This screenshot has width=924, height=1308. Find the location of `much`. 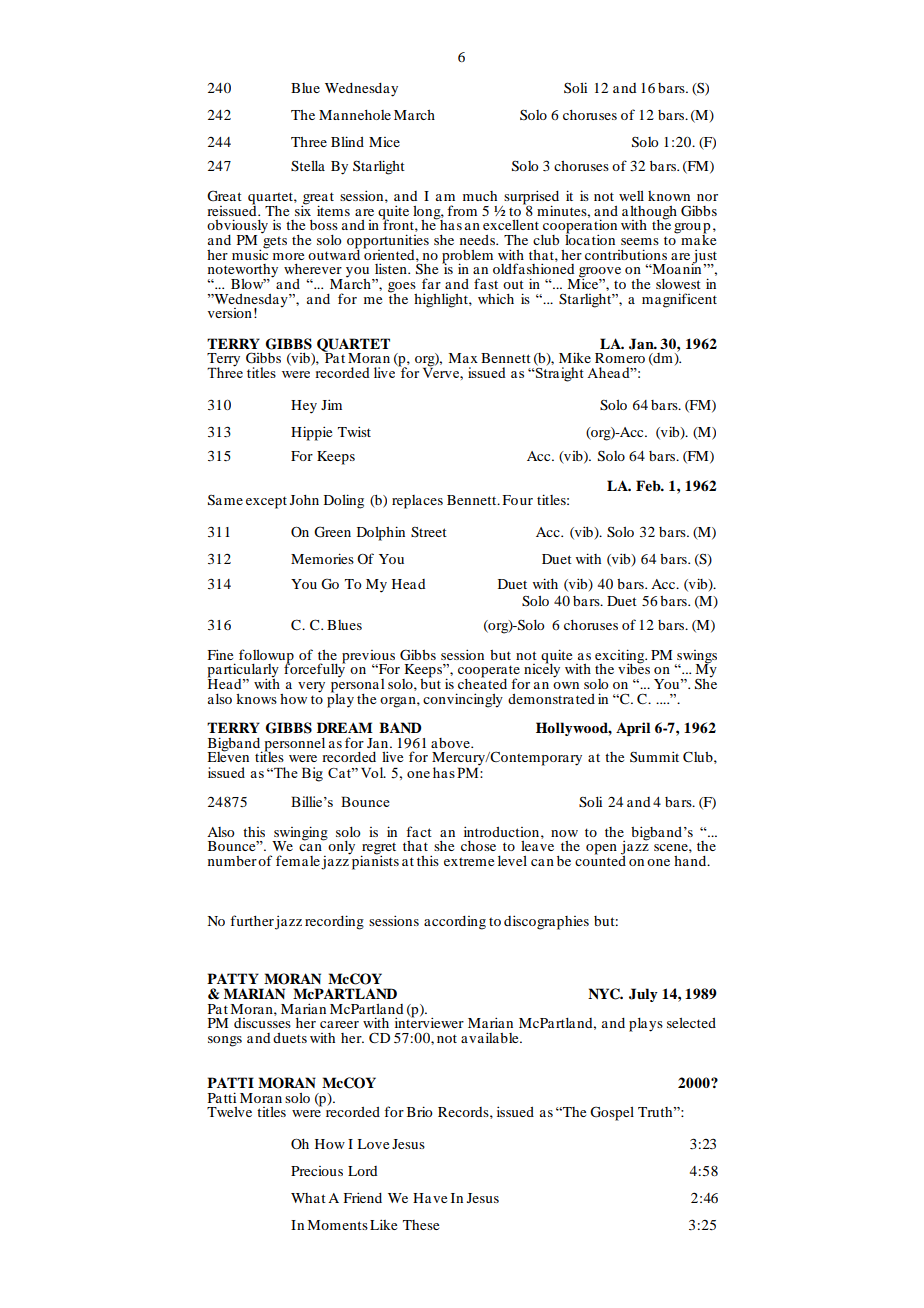

much is located at coordinates (480, 196).
